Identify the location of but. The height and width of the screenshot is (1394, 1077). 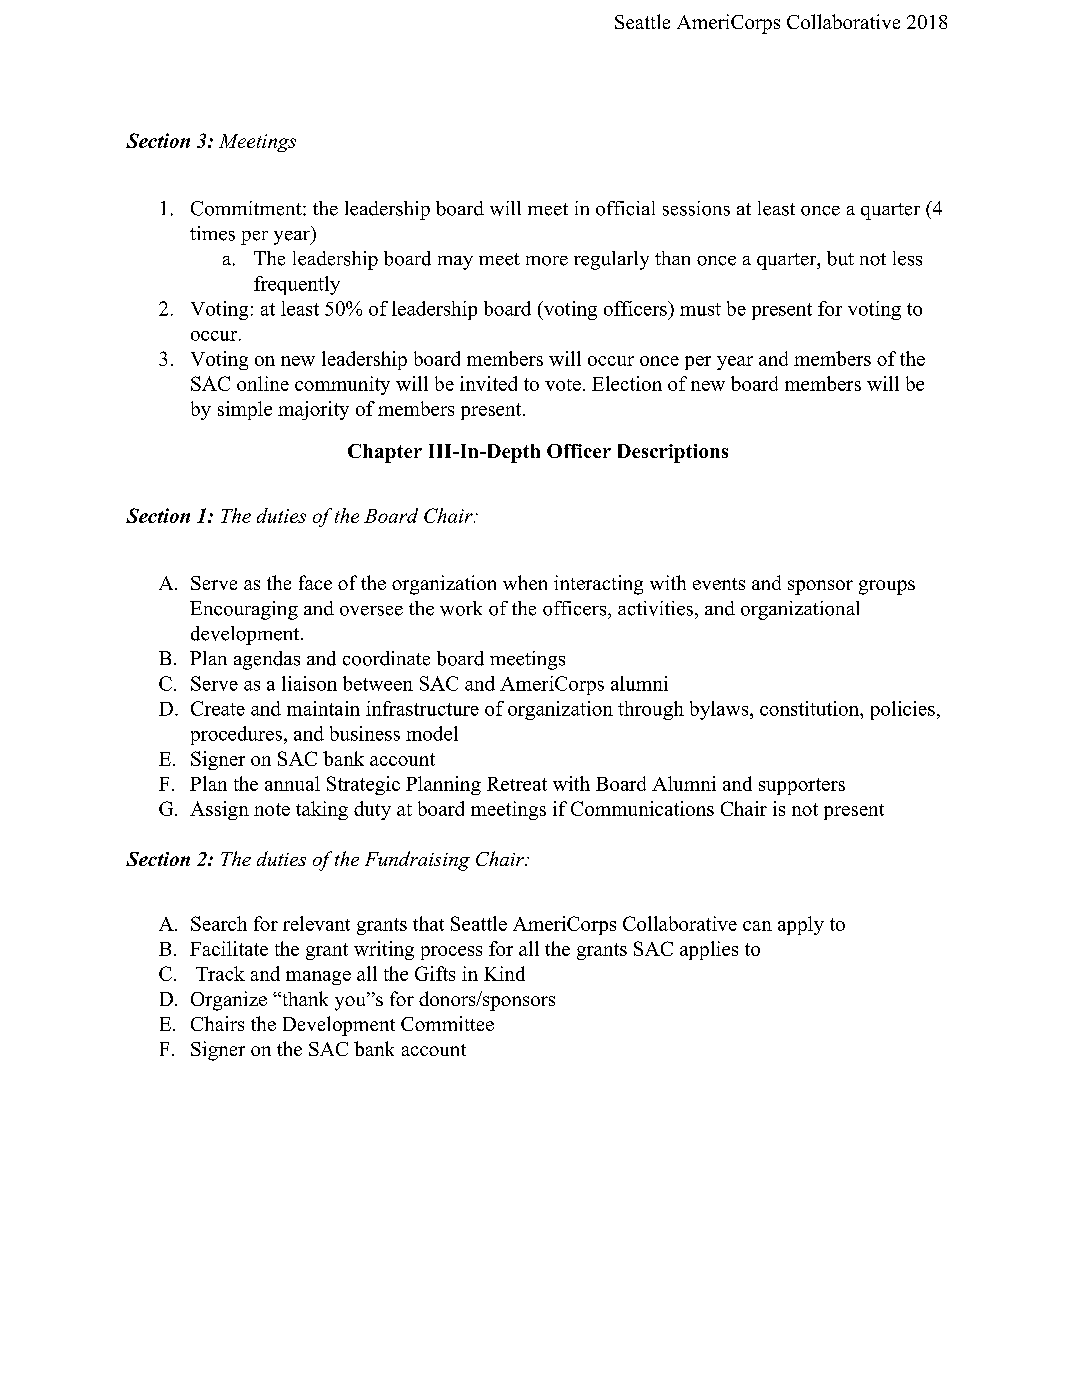
(840, 258).
